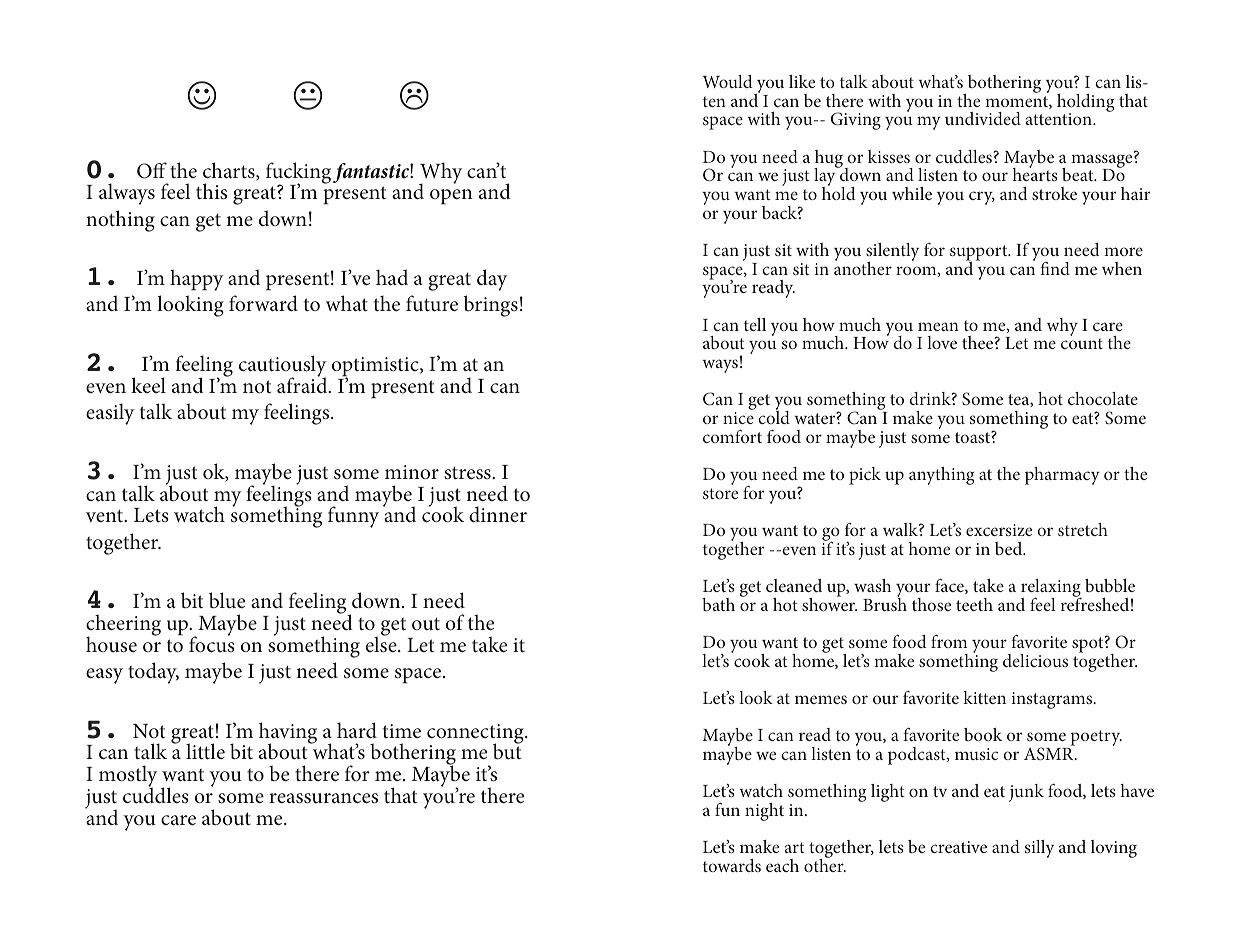 The width and height of the document is (1233, 952). What do you see at coordinates (980, 254) in the document?
I see `support` at bounding box center [980, 254].
